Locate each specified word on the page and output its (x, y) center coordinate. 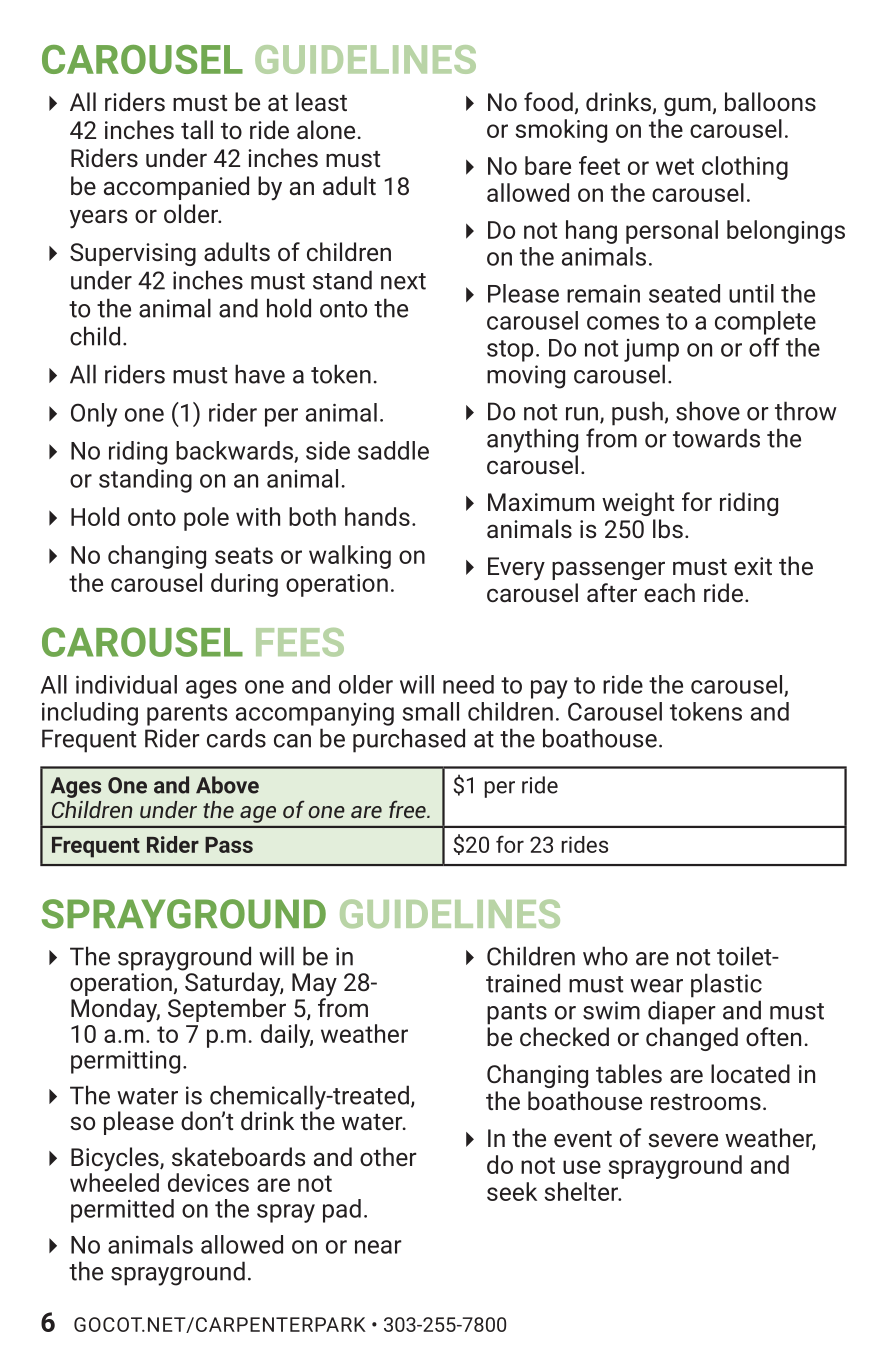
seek (512, 1191)
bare (548, 165)
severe (683, 1140)
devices (208, 1182)
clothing (745, 168)
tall (197, 129)
